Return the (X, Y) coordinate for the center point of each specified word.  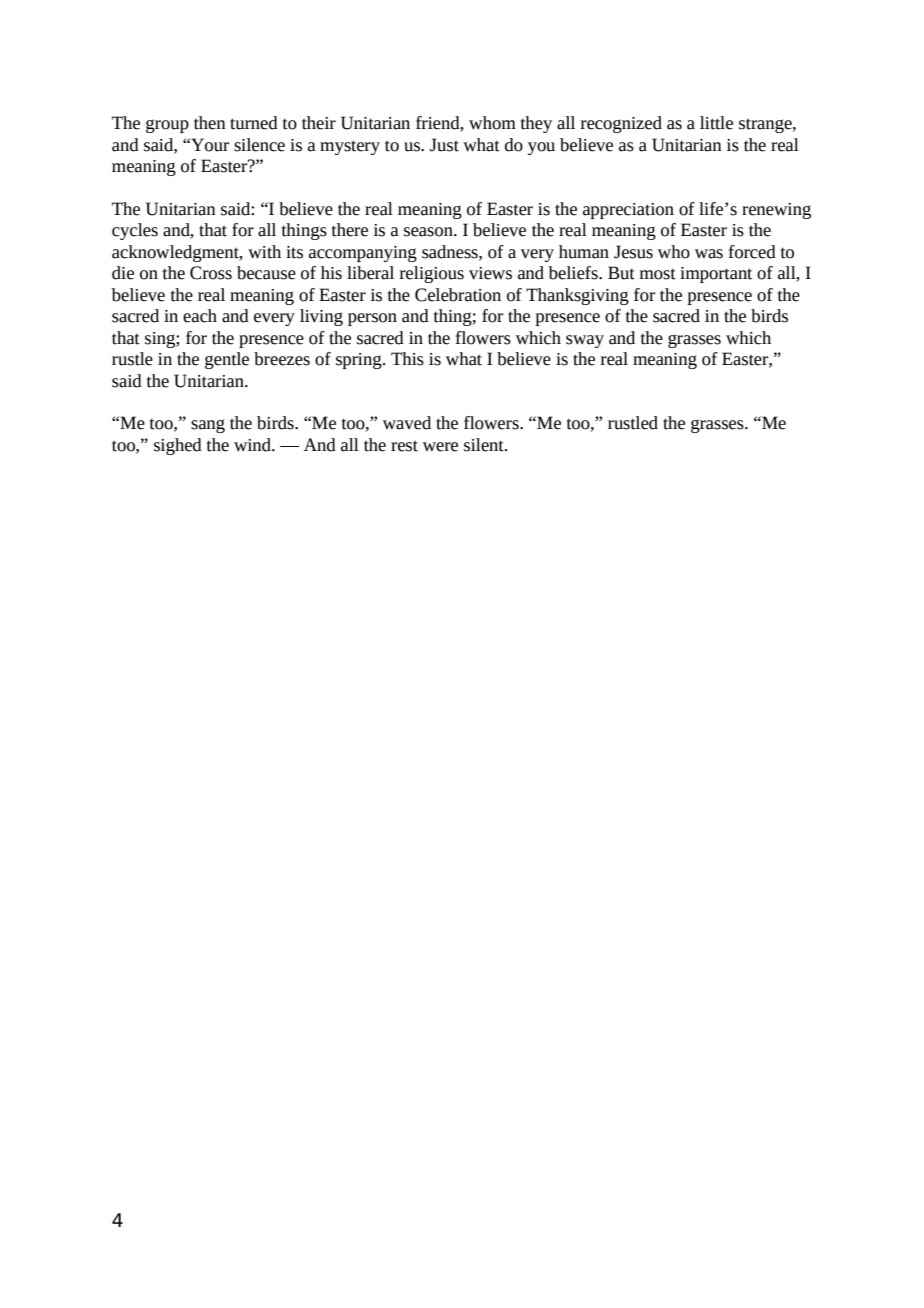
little (716, 123)
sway (585, 341)
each (200, 316)
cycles (135, 231)
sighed (178, 446)
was (709, 254)
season (429, 232)
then (210, 123)
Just (444, 145)
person (372, 319)
